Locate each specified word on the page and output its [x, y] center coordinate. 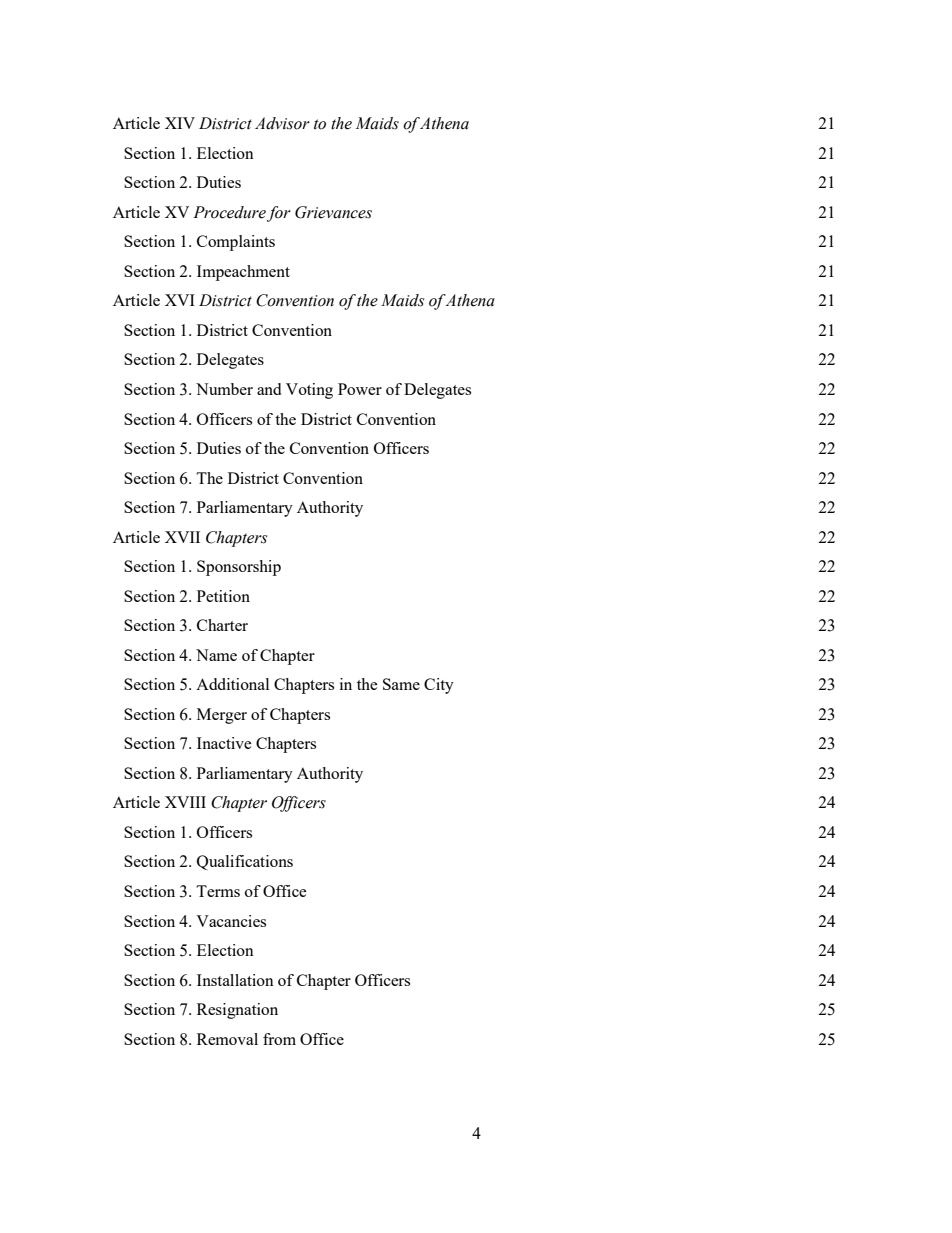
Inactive [224, 743]
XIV [180, 123]
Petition [223, 596]
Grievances [333, 212]
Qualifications [245, 862]
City [439, 686]
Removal [227, 1039]
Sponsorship [239, 568]
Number [224, 389]
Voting [309, 391]
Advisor [282, 123]
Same [401, 684]
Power [360, 389]
